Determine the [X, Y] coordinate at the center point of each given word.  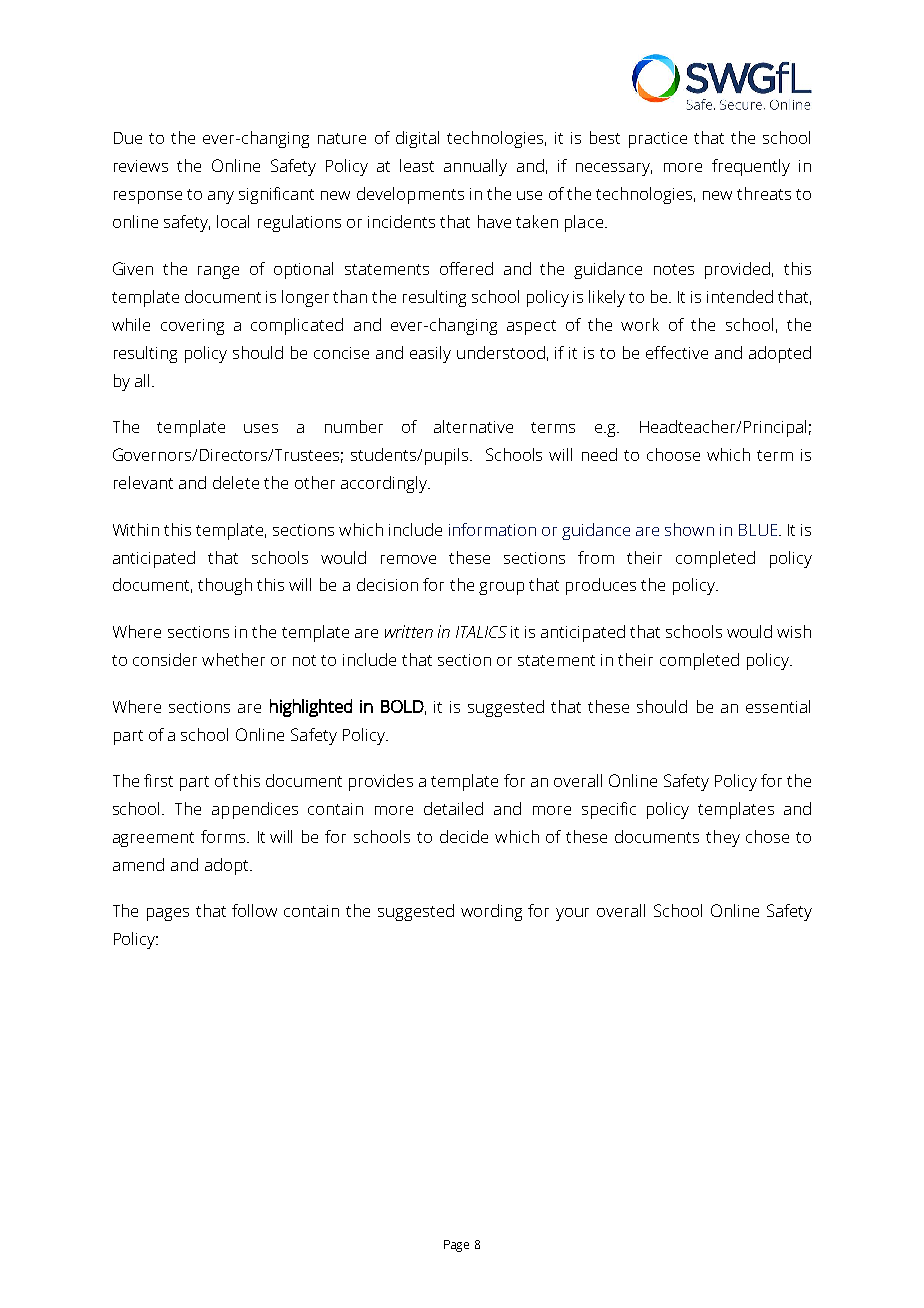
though [225, 586]
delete [236, 482]
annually [475, 167]
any [221, 197]
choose [673, 454]
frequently [751, 167]
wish [794, 631]
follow [254, 910]
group [501, 588]
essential [778, 706]
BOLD [402, 706]
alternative [473, 426]
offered [466, 268]
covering [192, 327]
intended [740, 296]
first [158, 780]
